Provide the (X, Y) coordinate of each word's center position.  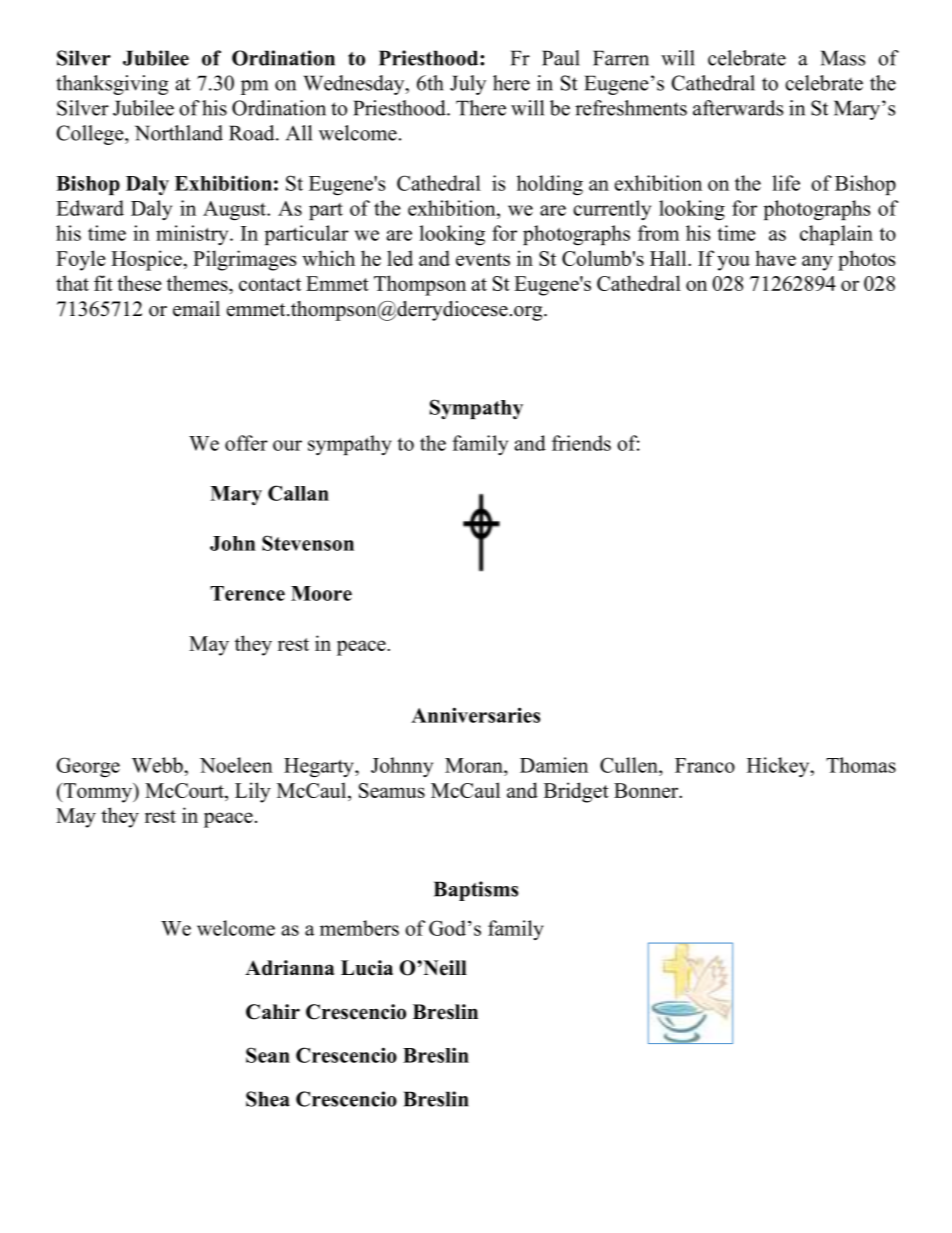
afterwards (738, 108)
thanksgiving (112, 85)
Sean (268, 1055)
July (468, 85)
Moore (321, 593)
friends (581, 443)
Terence (247, 593)
